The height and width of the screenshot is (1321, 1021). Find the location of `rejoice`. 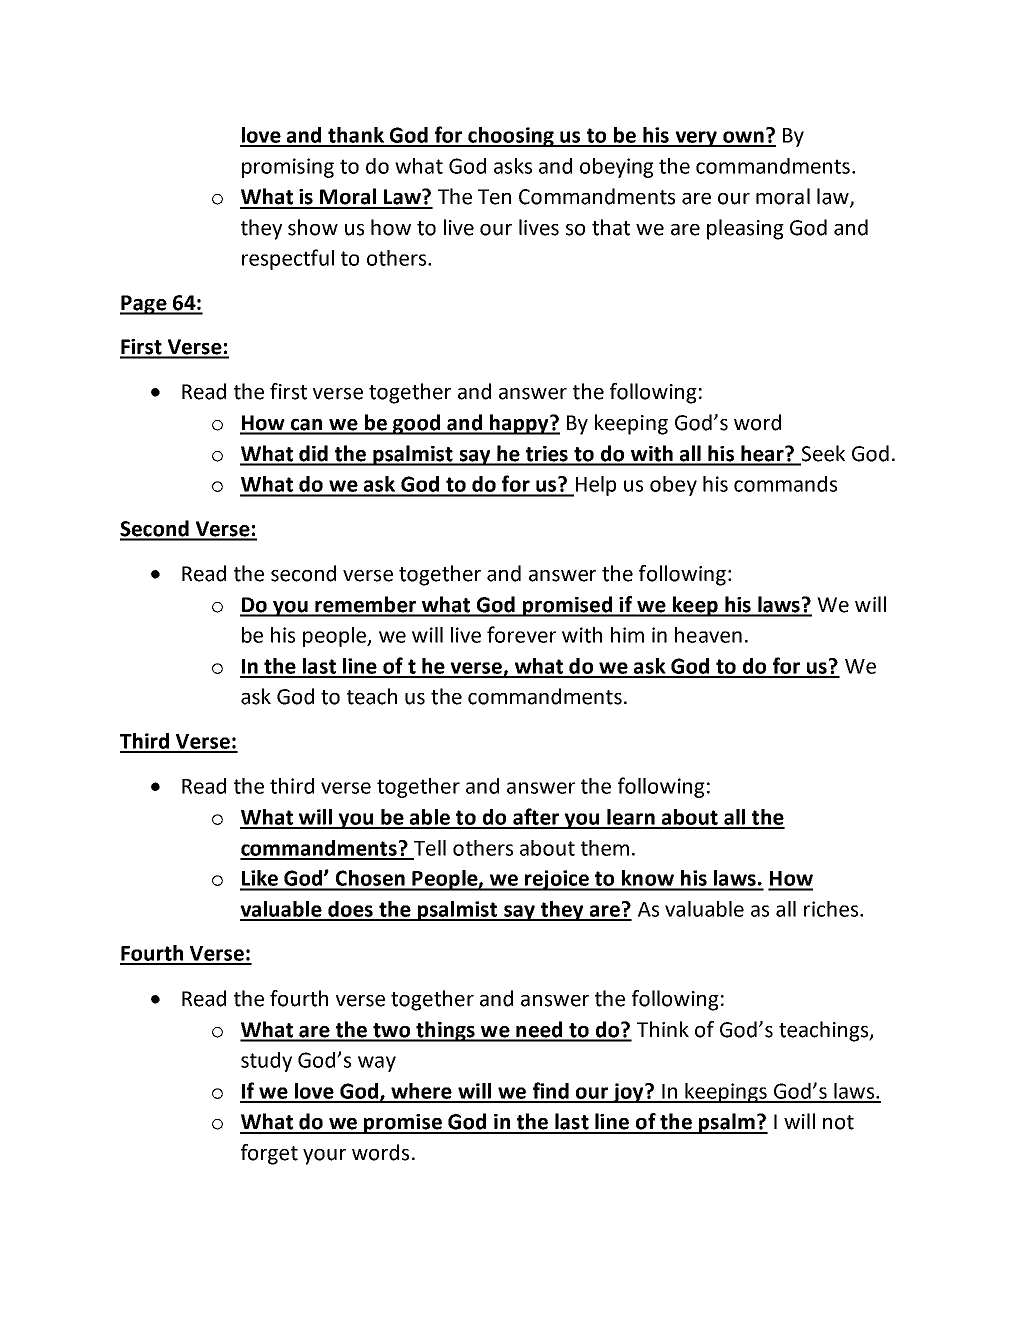

rejoice is located at coordinates (557, 880).
